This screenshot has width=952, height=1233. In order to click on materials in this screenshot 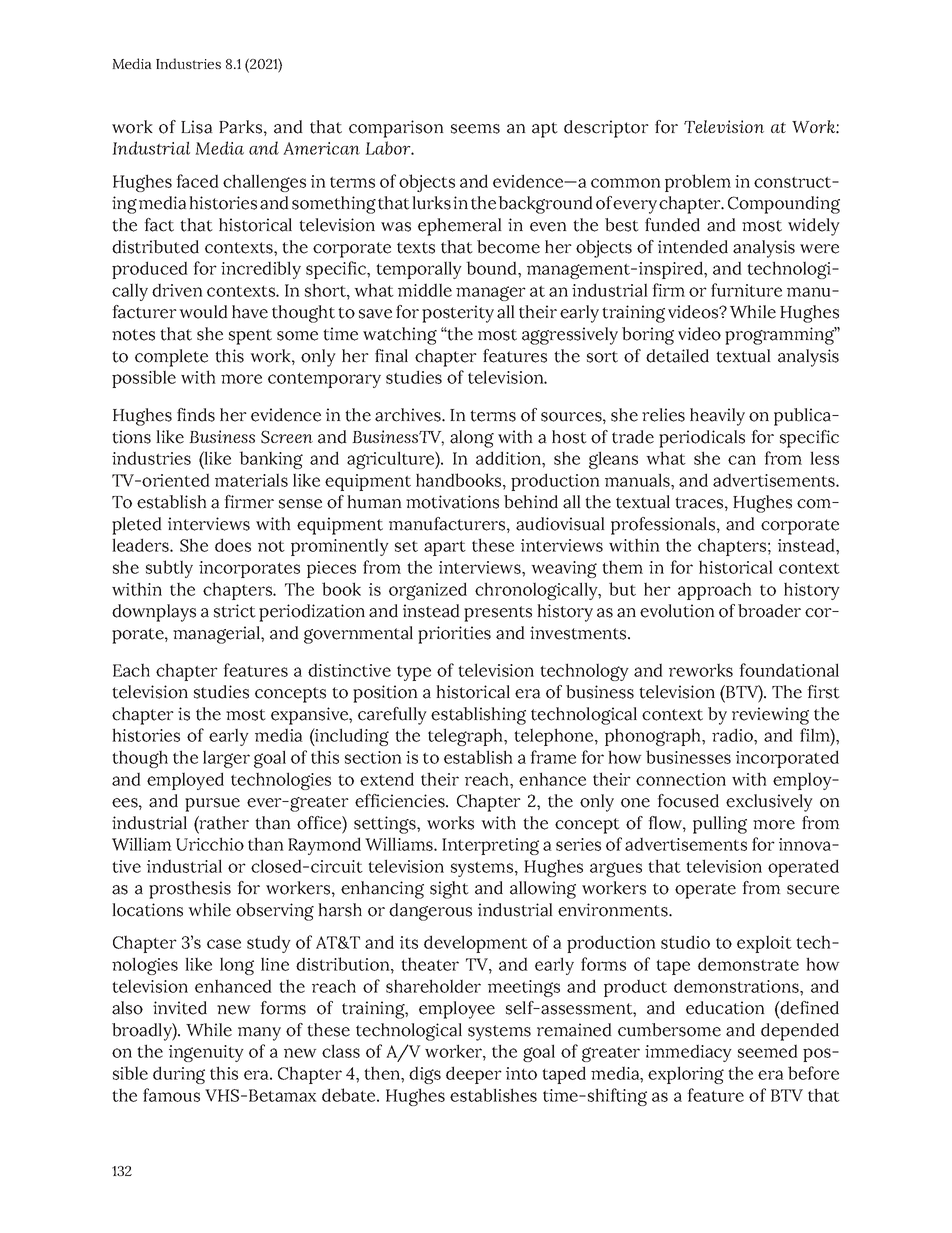, I will do `click(251, 480)`.
